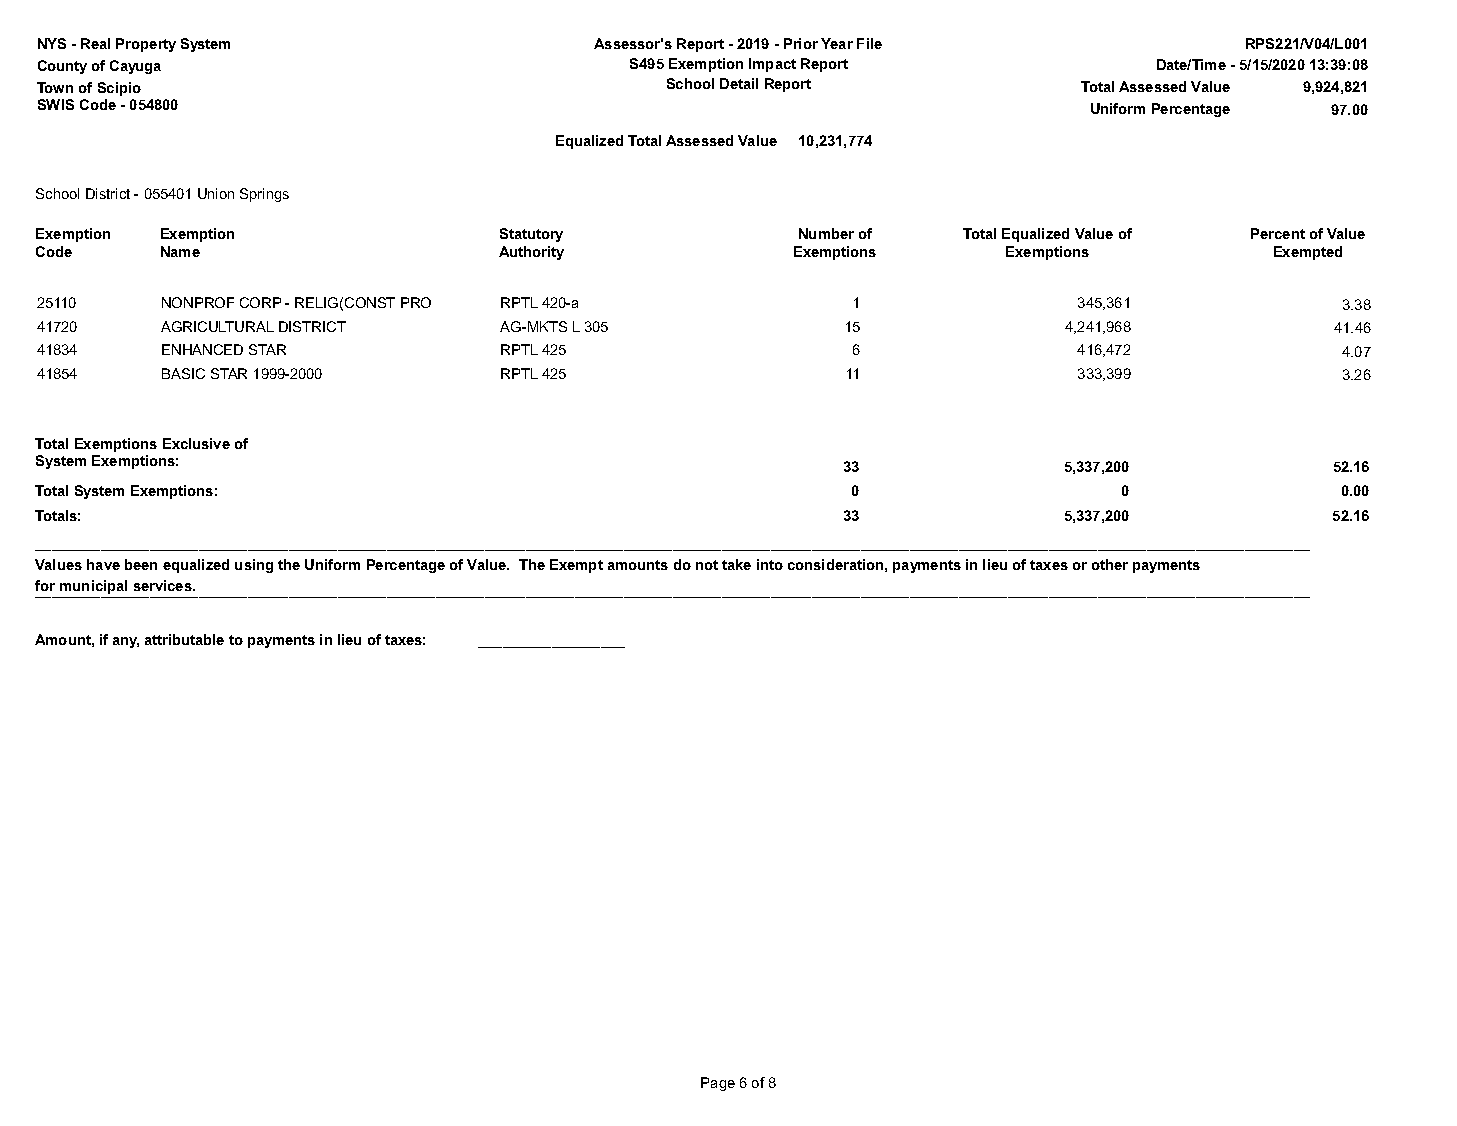 The height and width of the page is (1126, 1457). Describe the element at coordinates (135, 67) in the page. I see `Cayuga` at that location.
